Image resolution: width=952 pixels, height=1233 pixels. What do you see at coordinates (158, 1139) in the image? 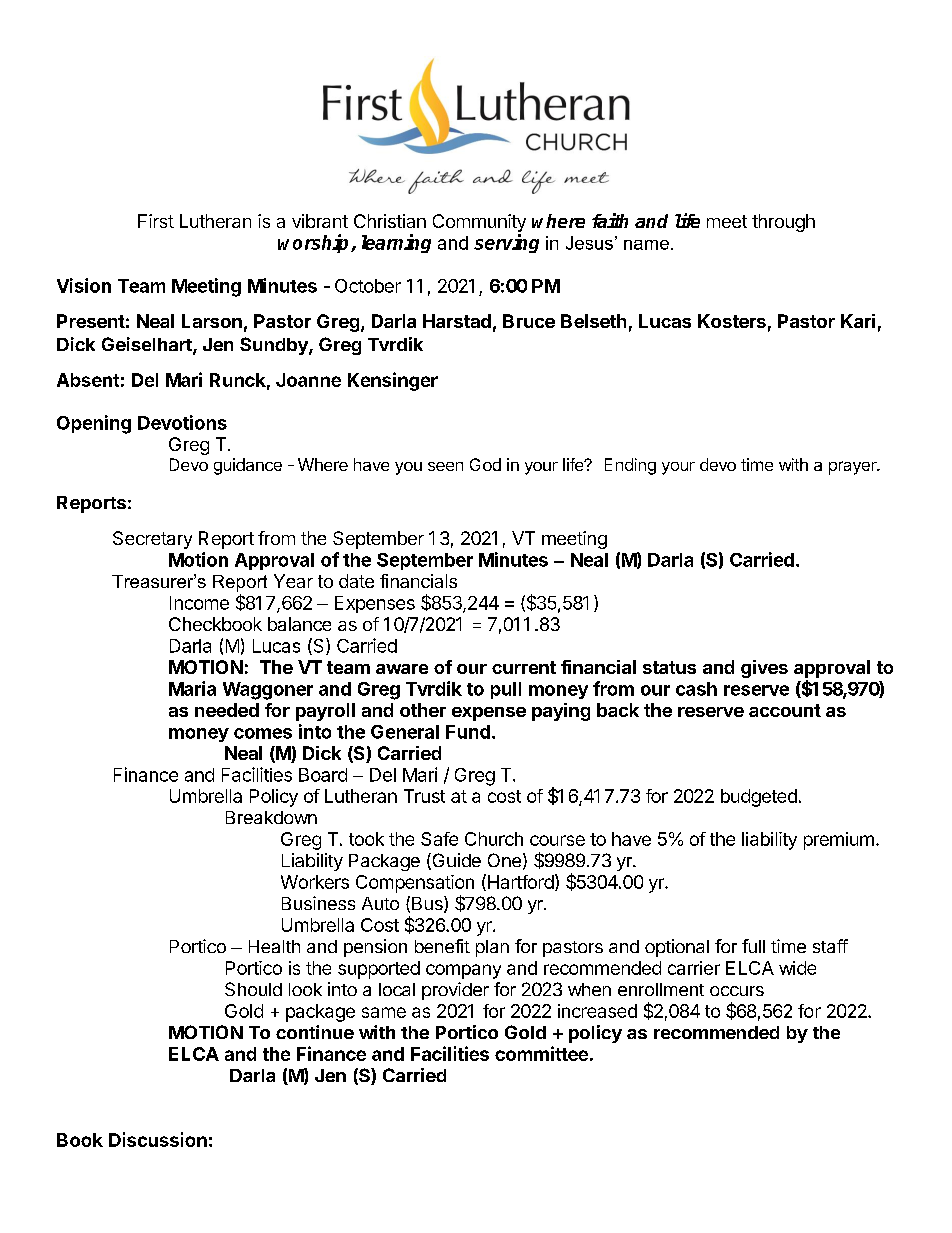
I see `Discussion` at bounding box center [158, 1139].
